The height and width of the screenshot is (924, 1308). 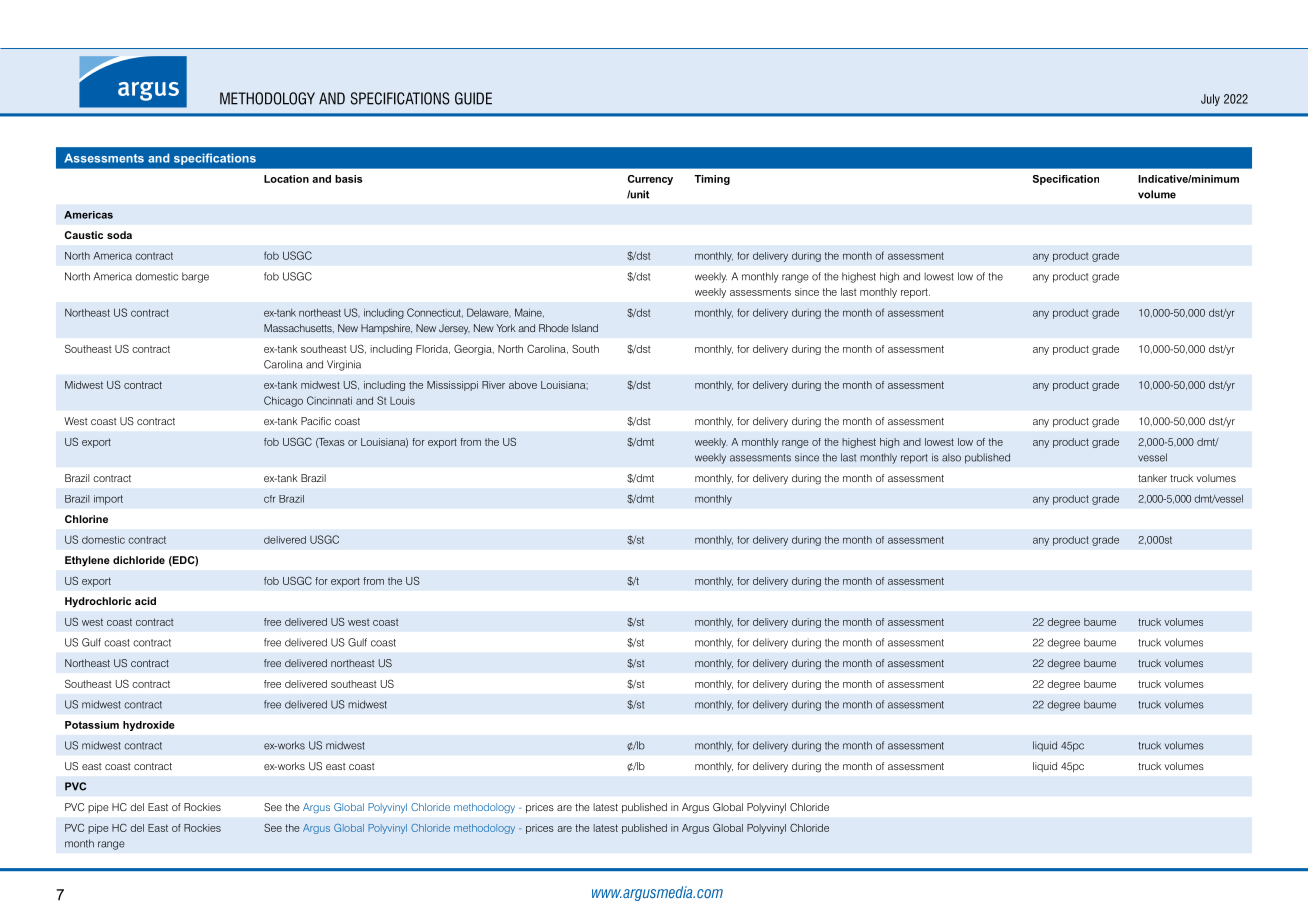 I want to click on guide, so click(x=473, y=98).
